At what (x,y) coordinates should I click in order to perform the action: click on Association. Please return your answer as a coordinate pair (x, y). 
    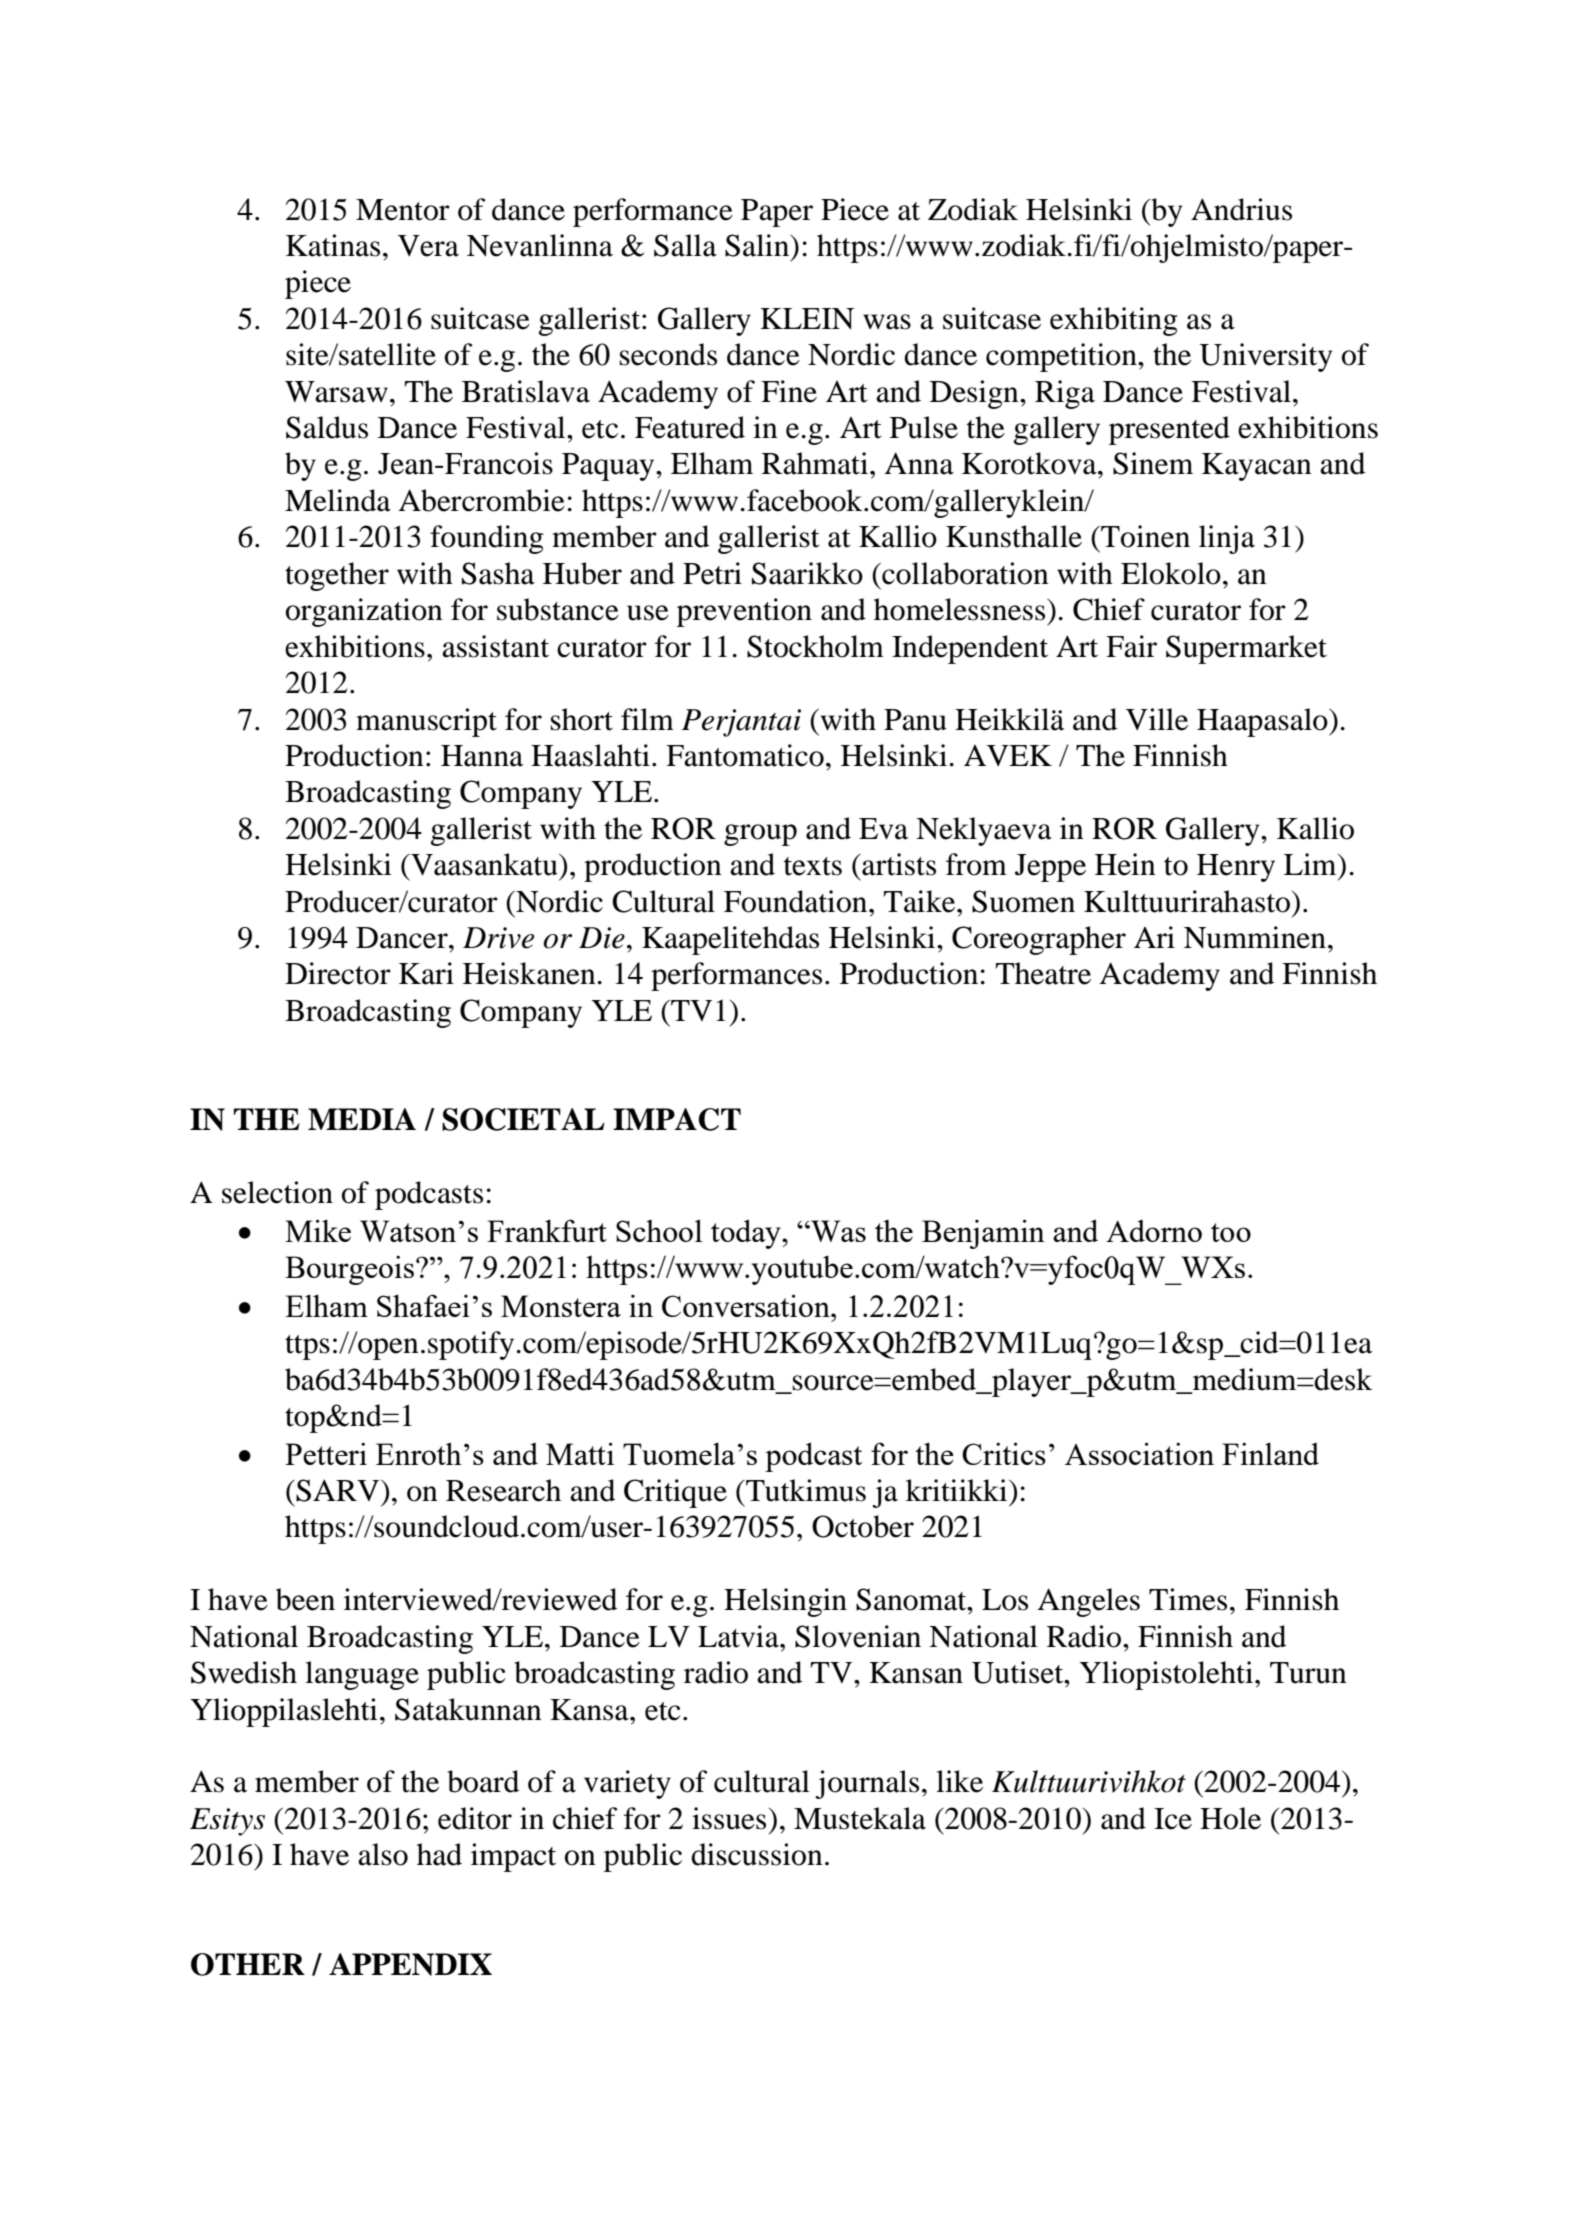
    Looking at the image, I should click on (1139, 1453).
